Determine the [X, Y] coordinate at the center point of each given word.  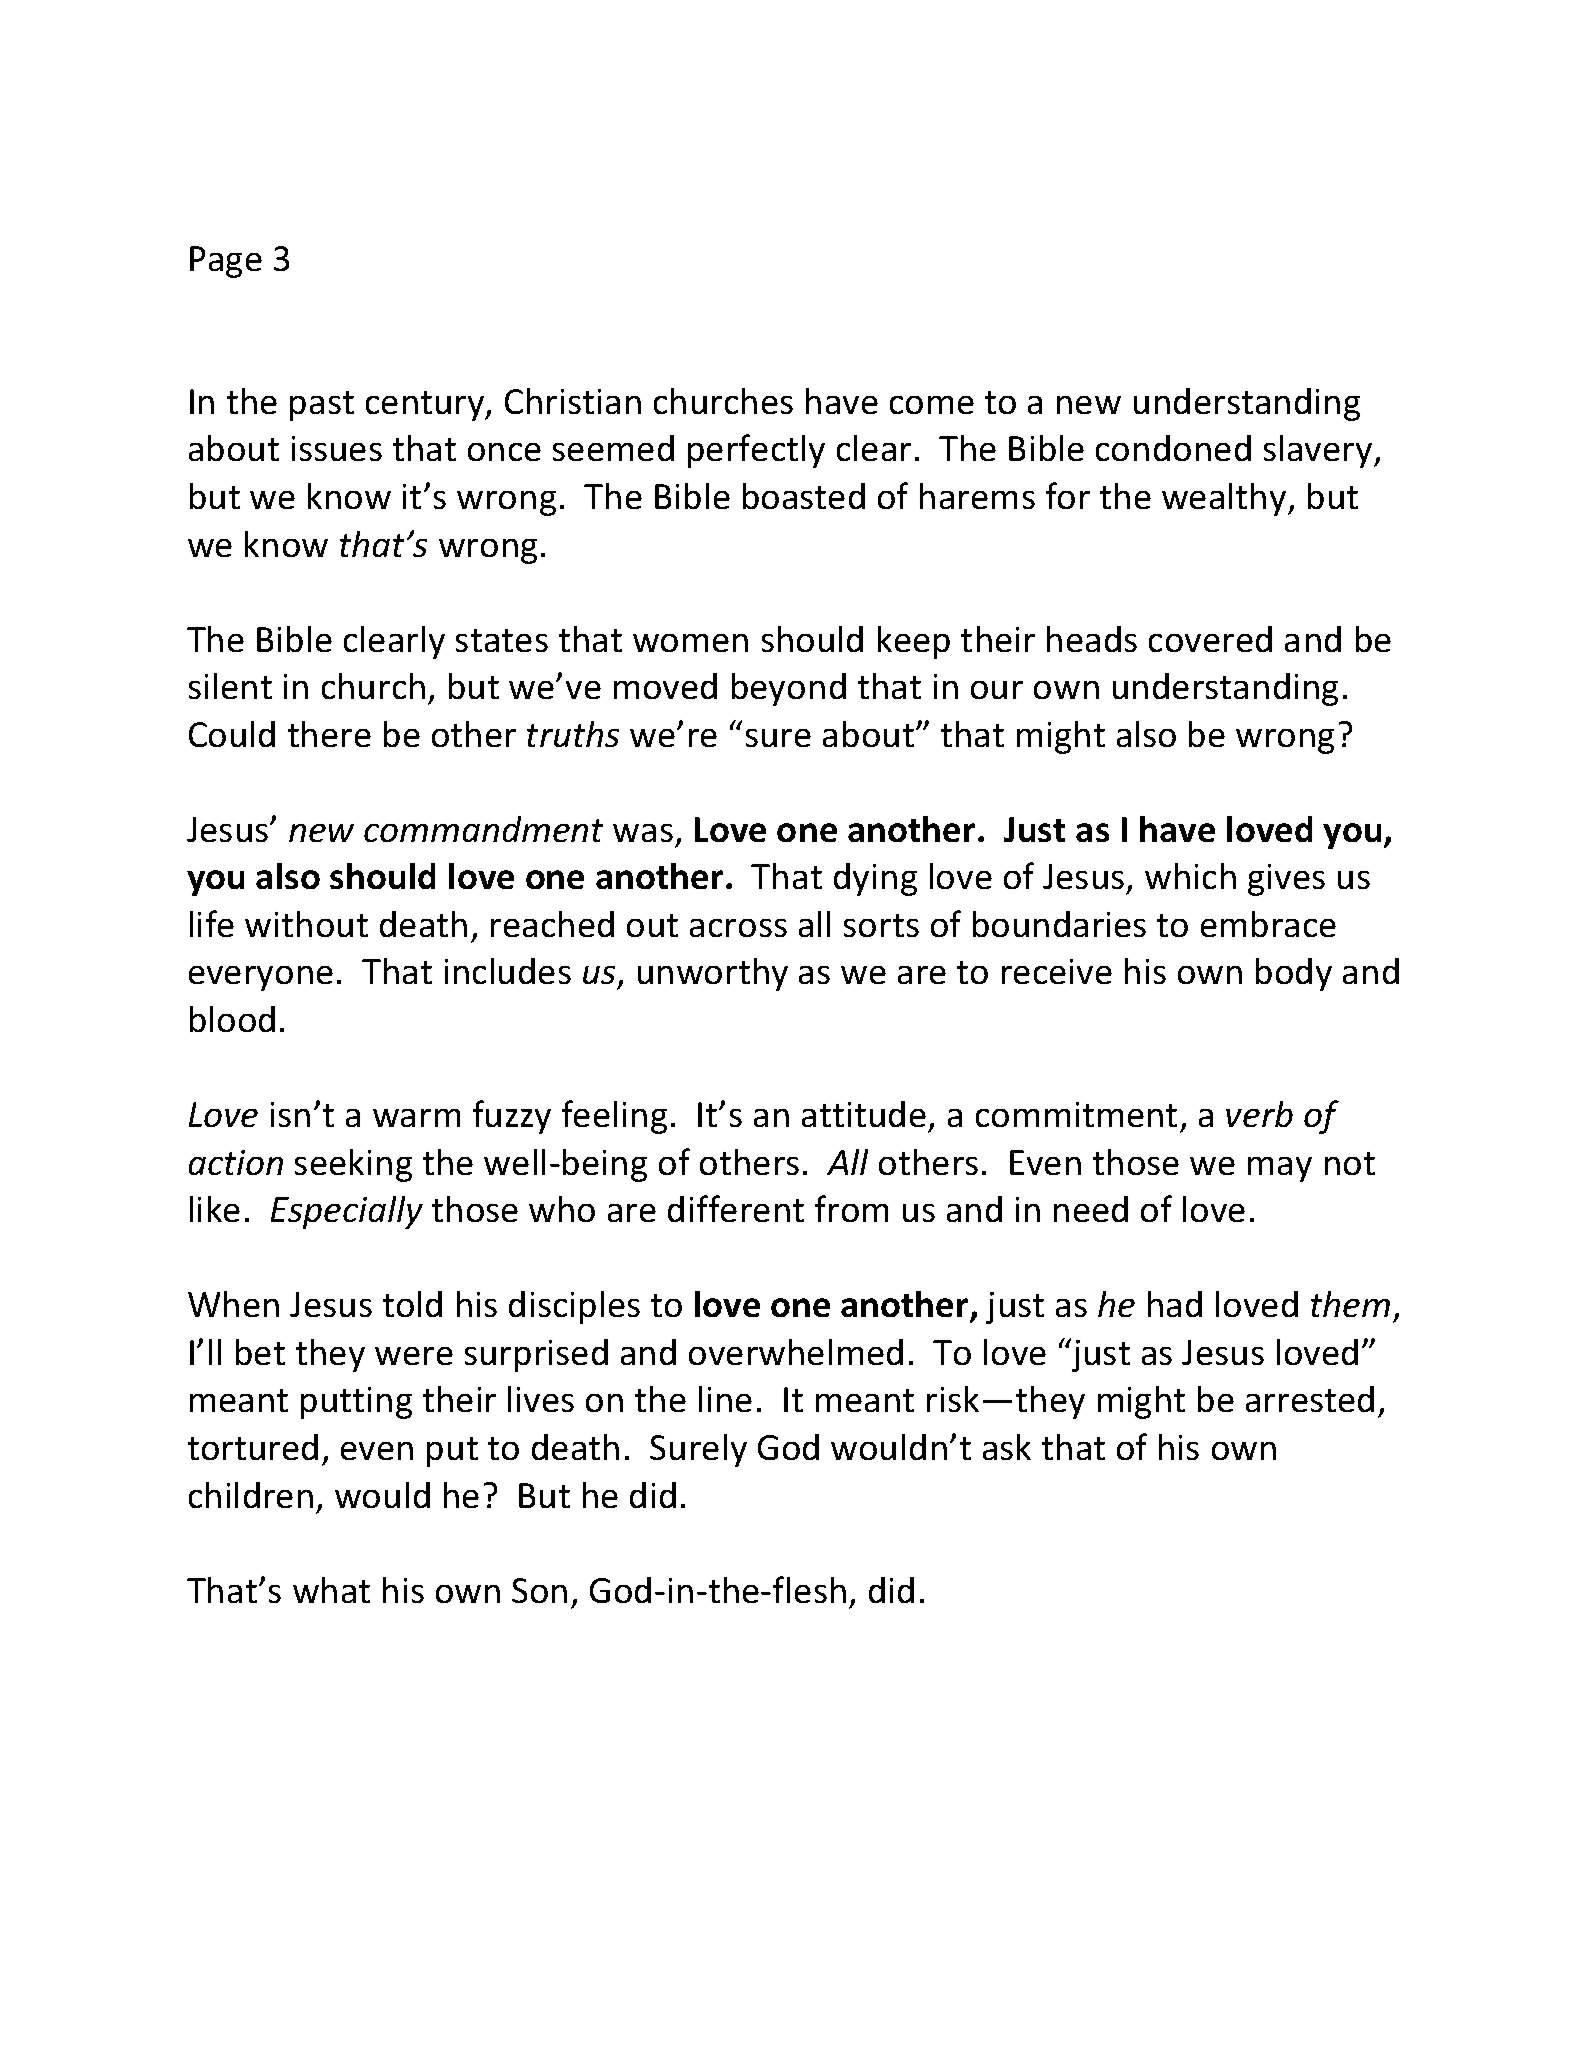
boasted [804, 496]
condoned [1173, 448]
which [1190, 876]
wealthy [1225, 499]
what [331, 1590]
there [329, 734]
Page [226, 262]
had [1175, 1304]
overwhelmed [796, 1352]
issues [337, 448]
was [643, 833]
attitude [864, 1114]
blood [232, 1019]
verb [1259, 1114]
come [932, 405]
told [412, 1304]
